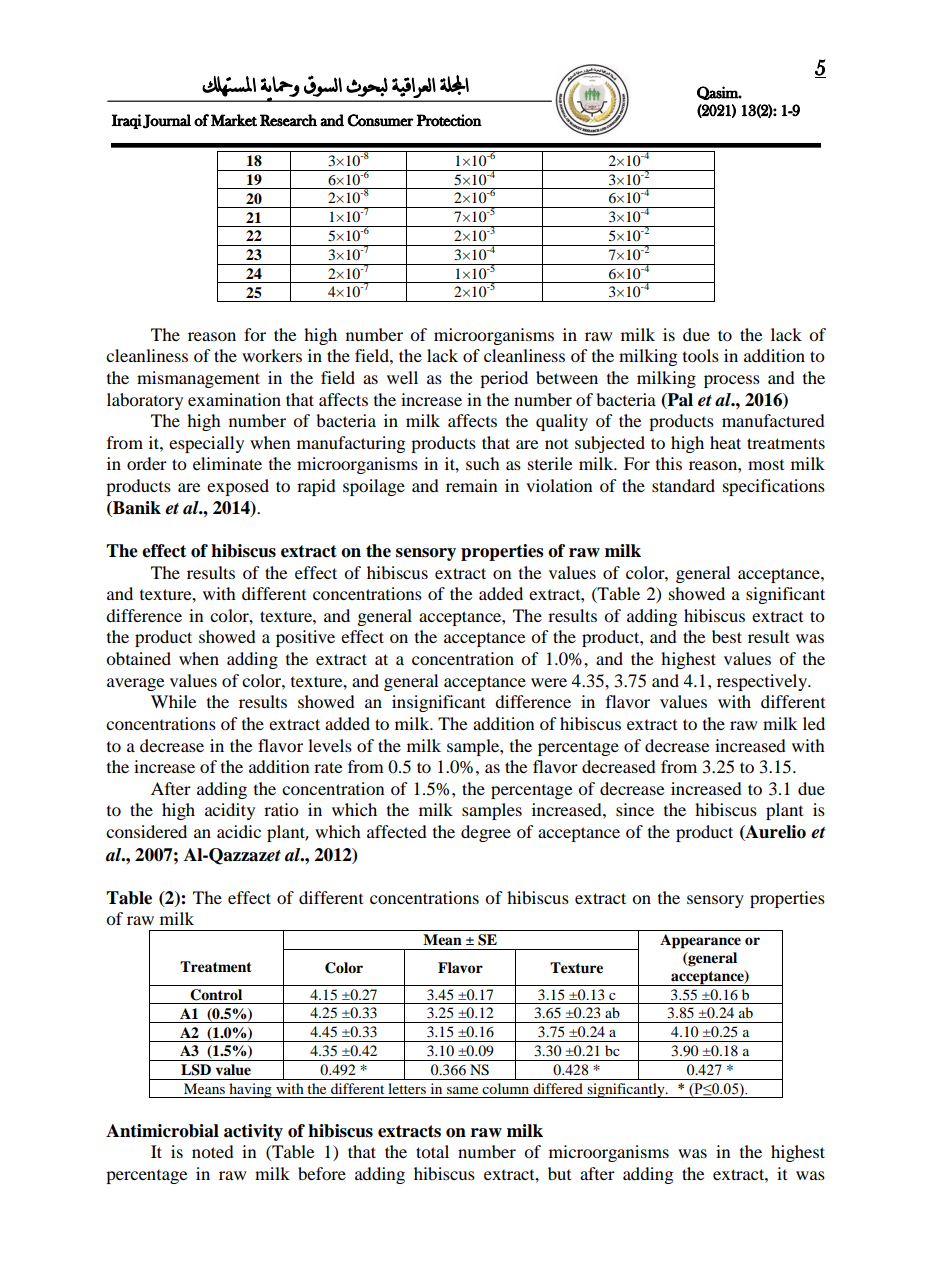 The height and width of the document is (1288, 932). Describe the element at coordinates (238, 487) in the document. I see `exposed` at that location.
